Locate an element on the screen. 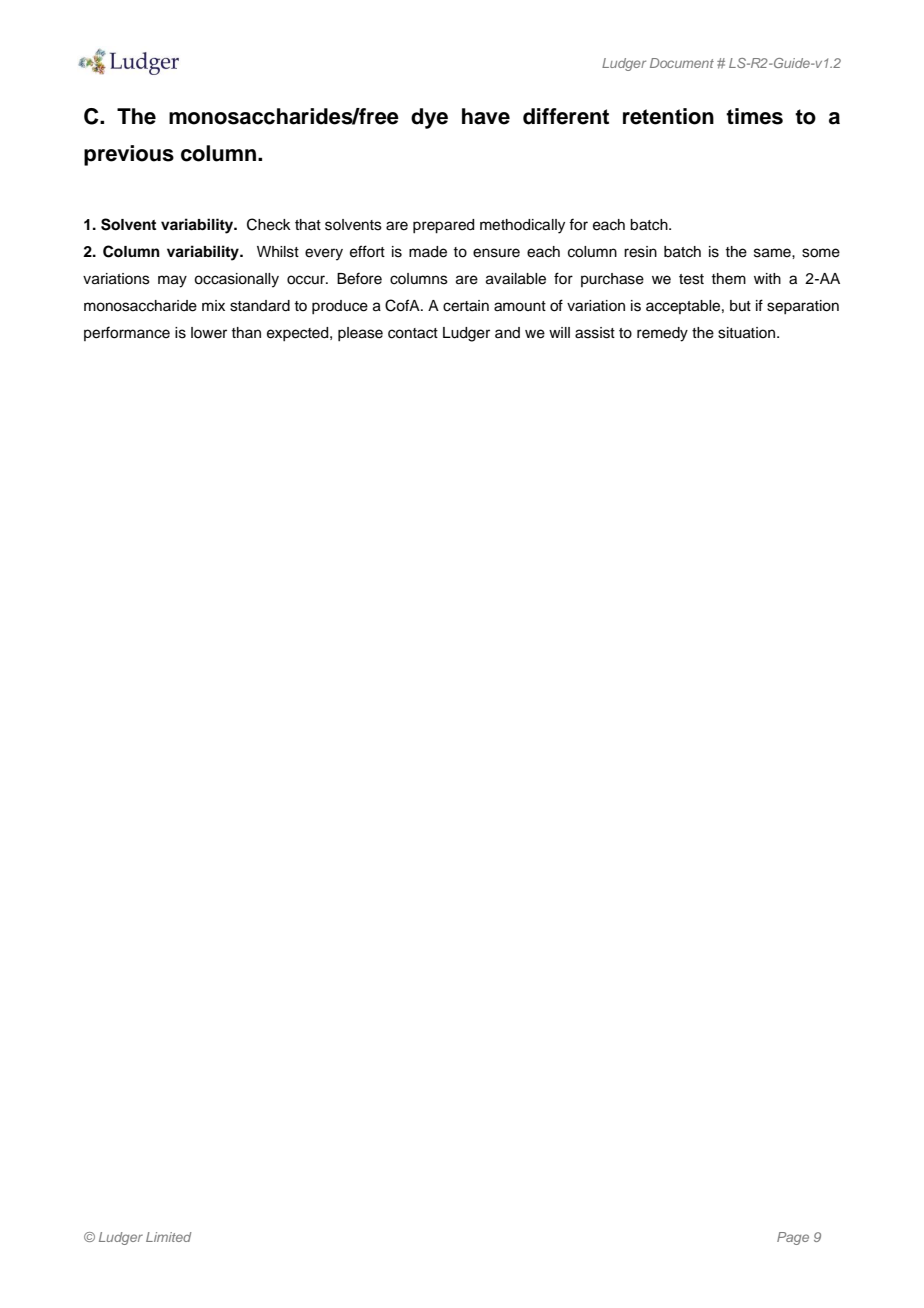 The image size is (924, 1308). lower is located at coordinates (209, 333).
